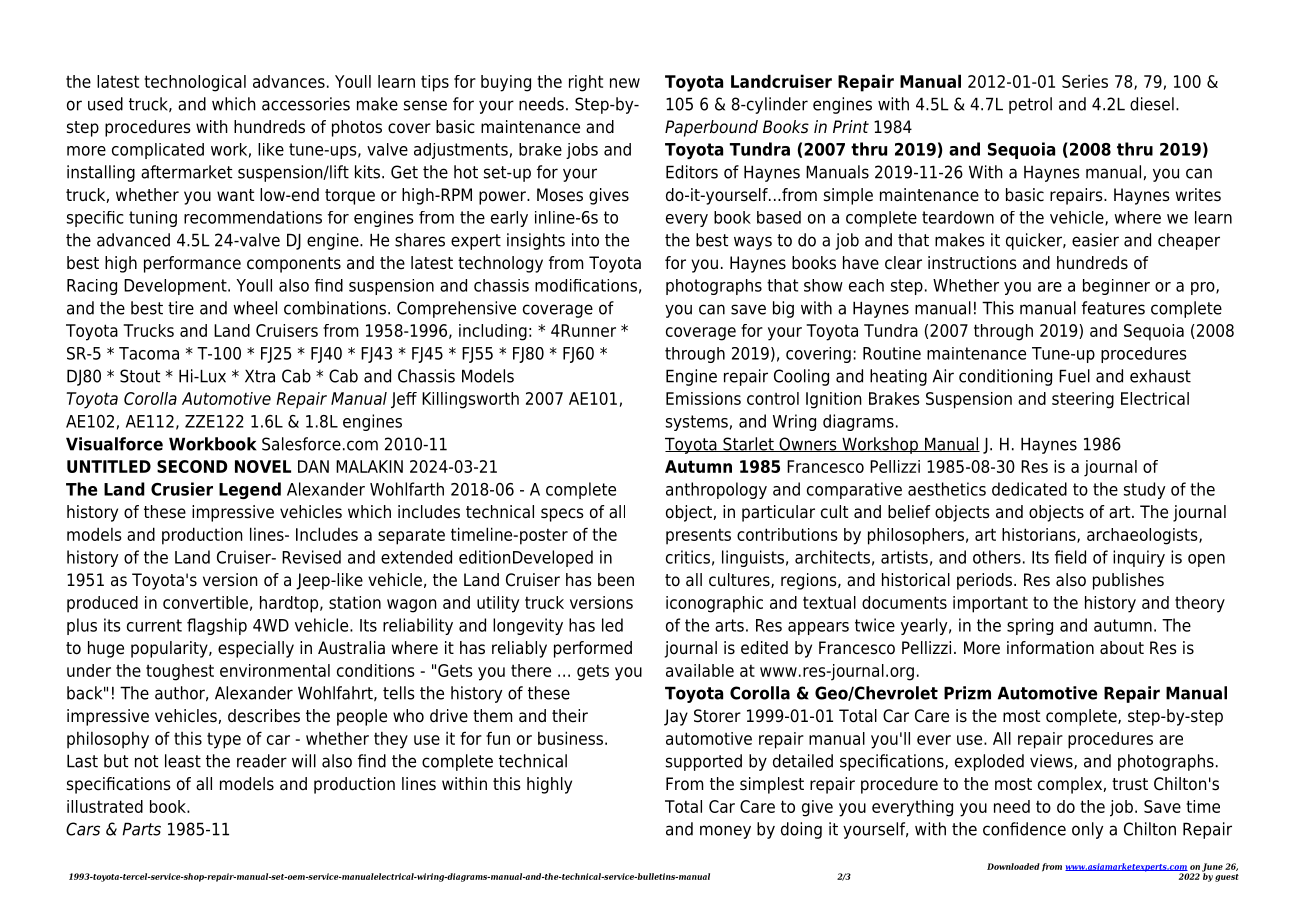  I want to click on Cars, so click(83, 829).
